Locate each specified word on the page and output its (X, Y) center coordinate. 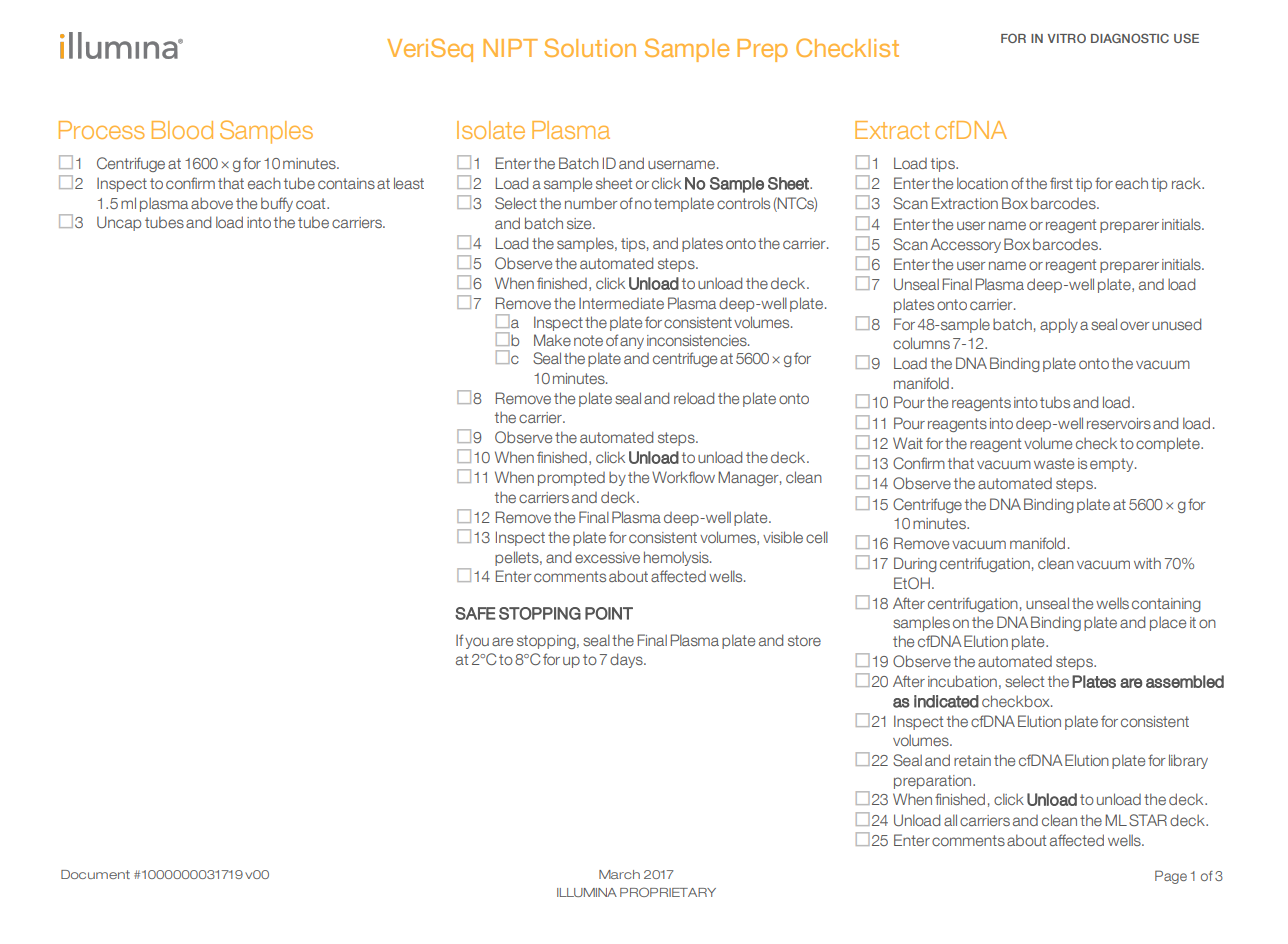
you (477, 643)
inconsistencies (698, 340)
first (1061, 183)
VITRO (1067, 38)
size (580, 223)
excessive (607, 557)
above (212, 203)
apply (1059, 325)
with (1147, 563)
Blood (182, 130)
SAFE (475, 613)
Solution (590, 47)
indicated (946, 701)
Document (95, 874)
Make (552, 340)
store (804, 640)
